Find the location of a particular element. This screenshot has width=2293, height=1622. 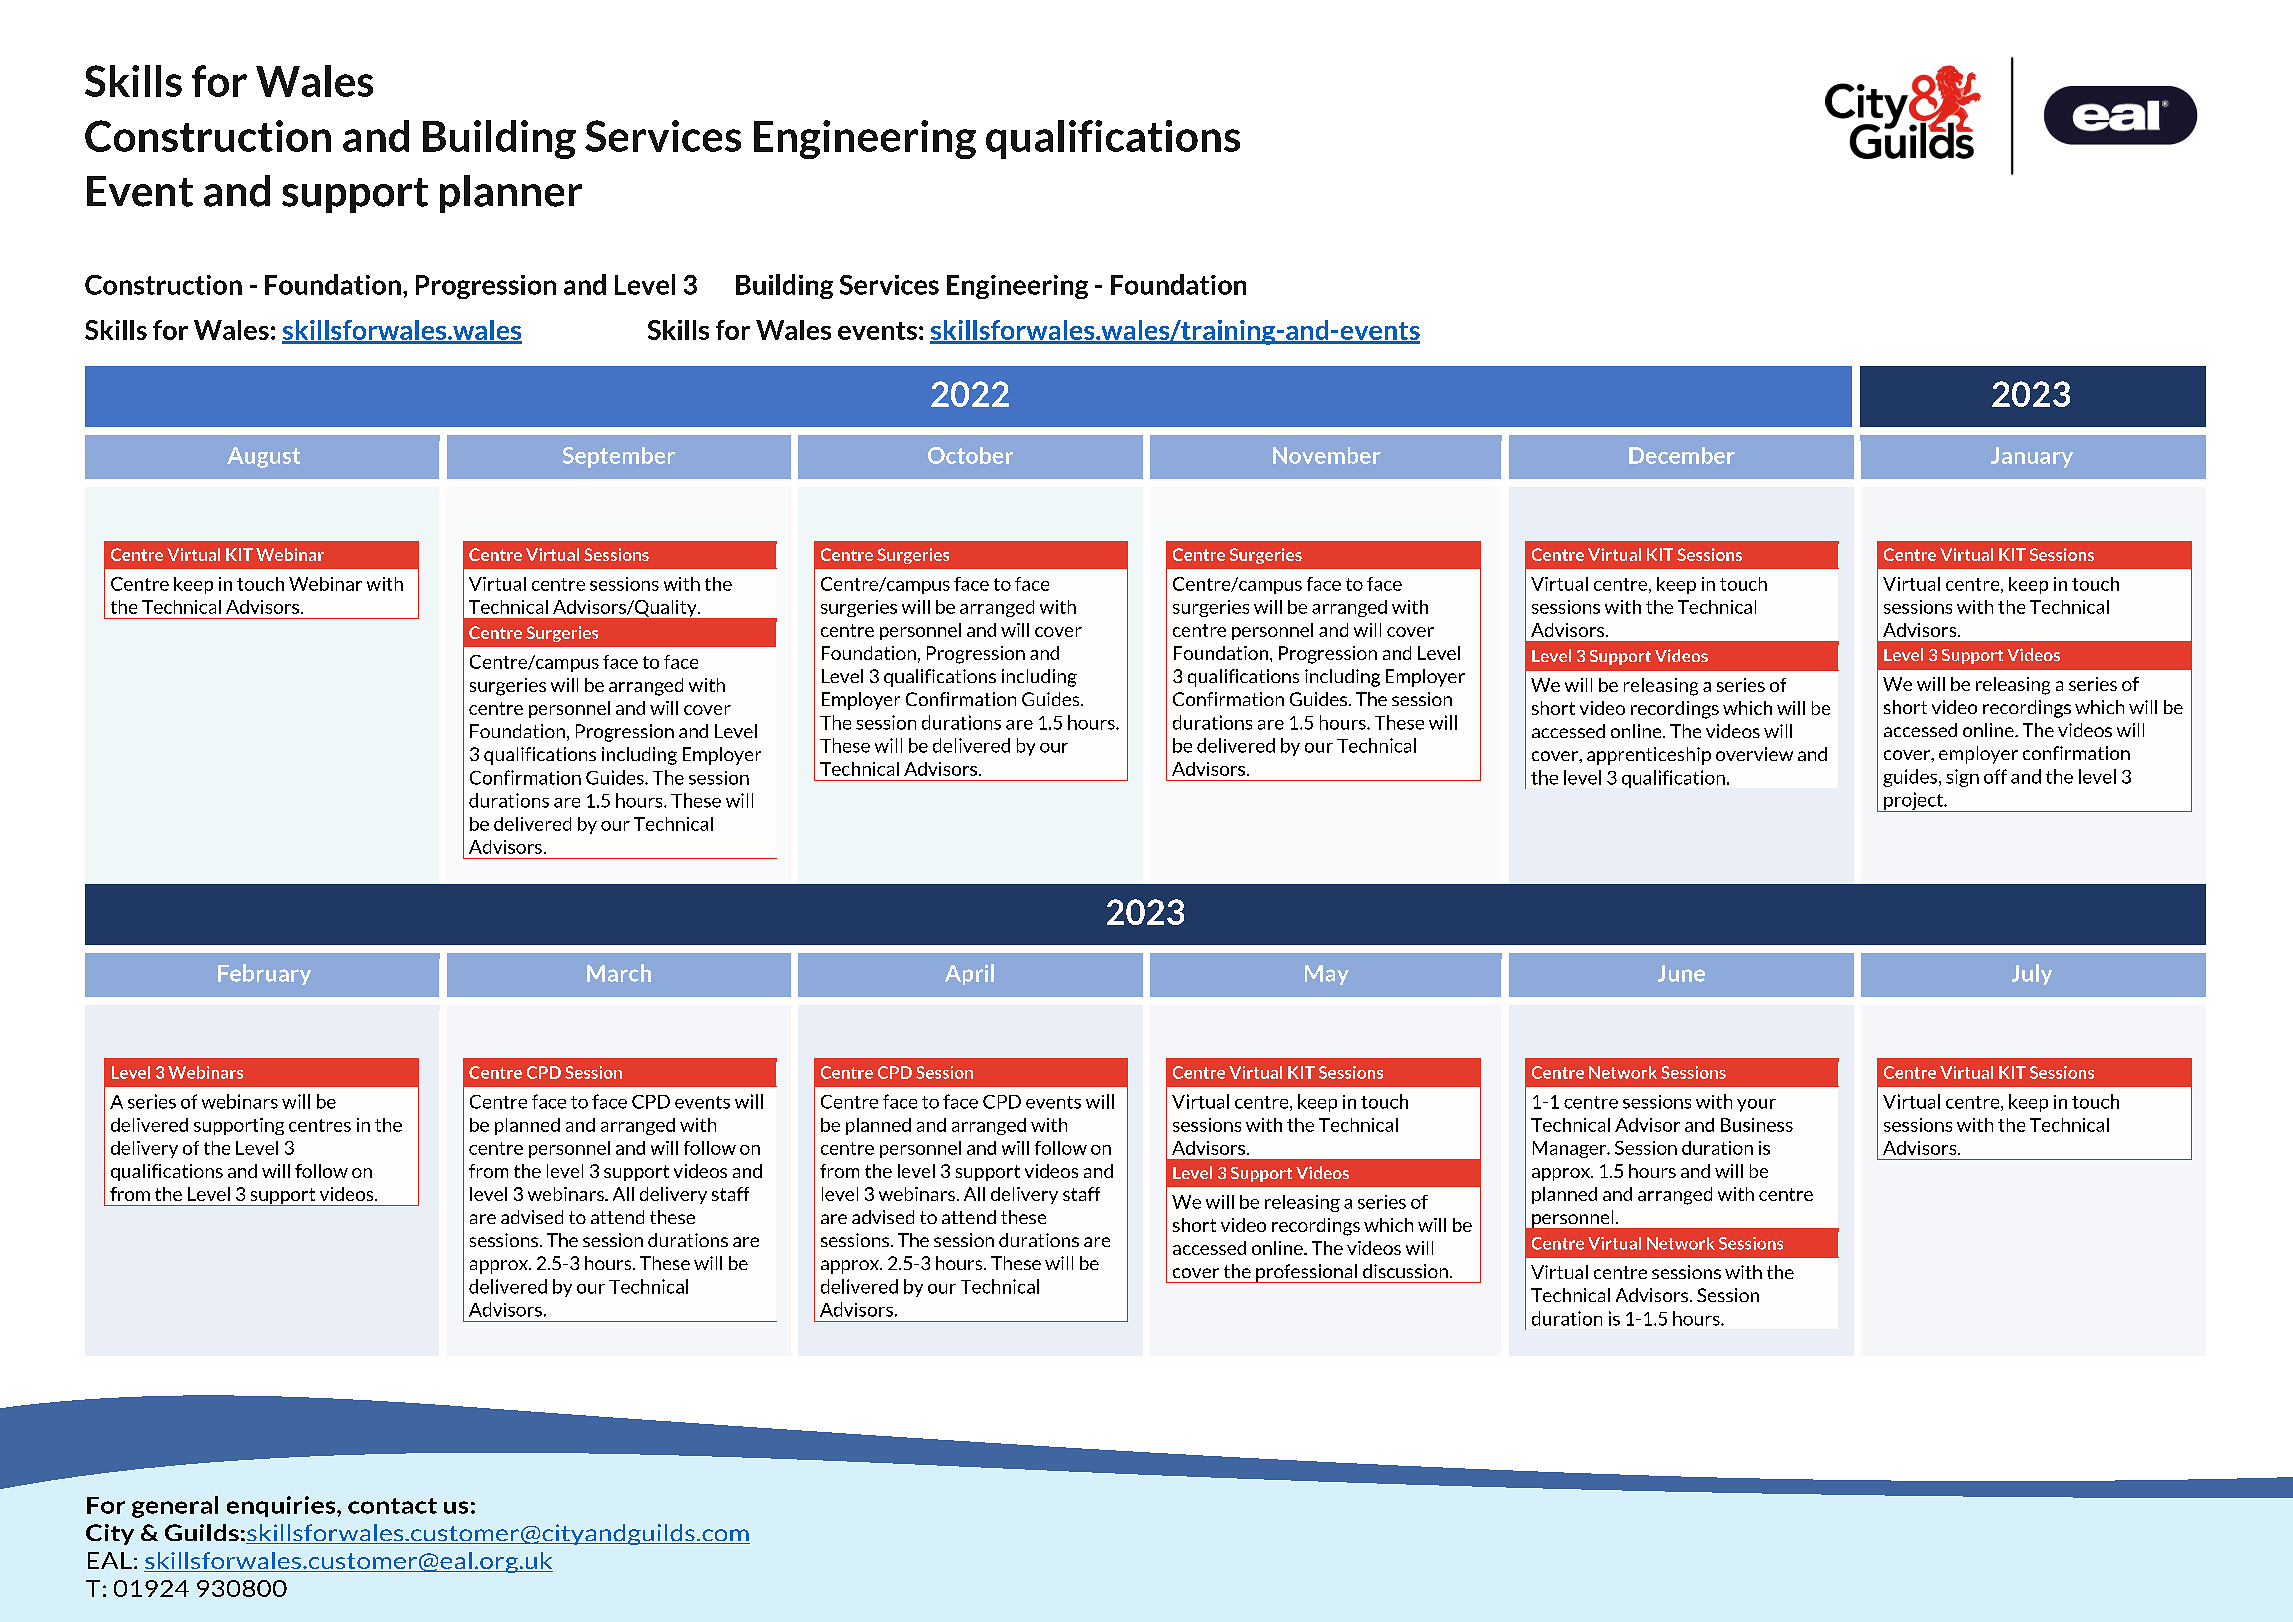

February is located at coordinates (264, 974).
